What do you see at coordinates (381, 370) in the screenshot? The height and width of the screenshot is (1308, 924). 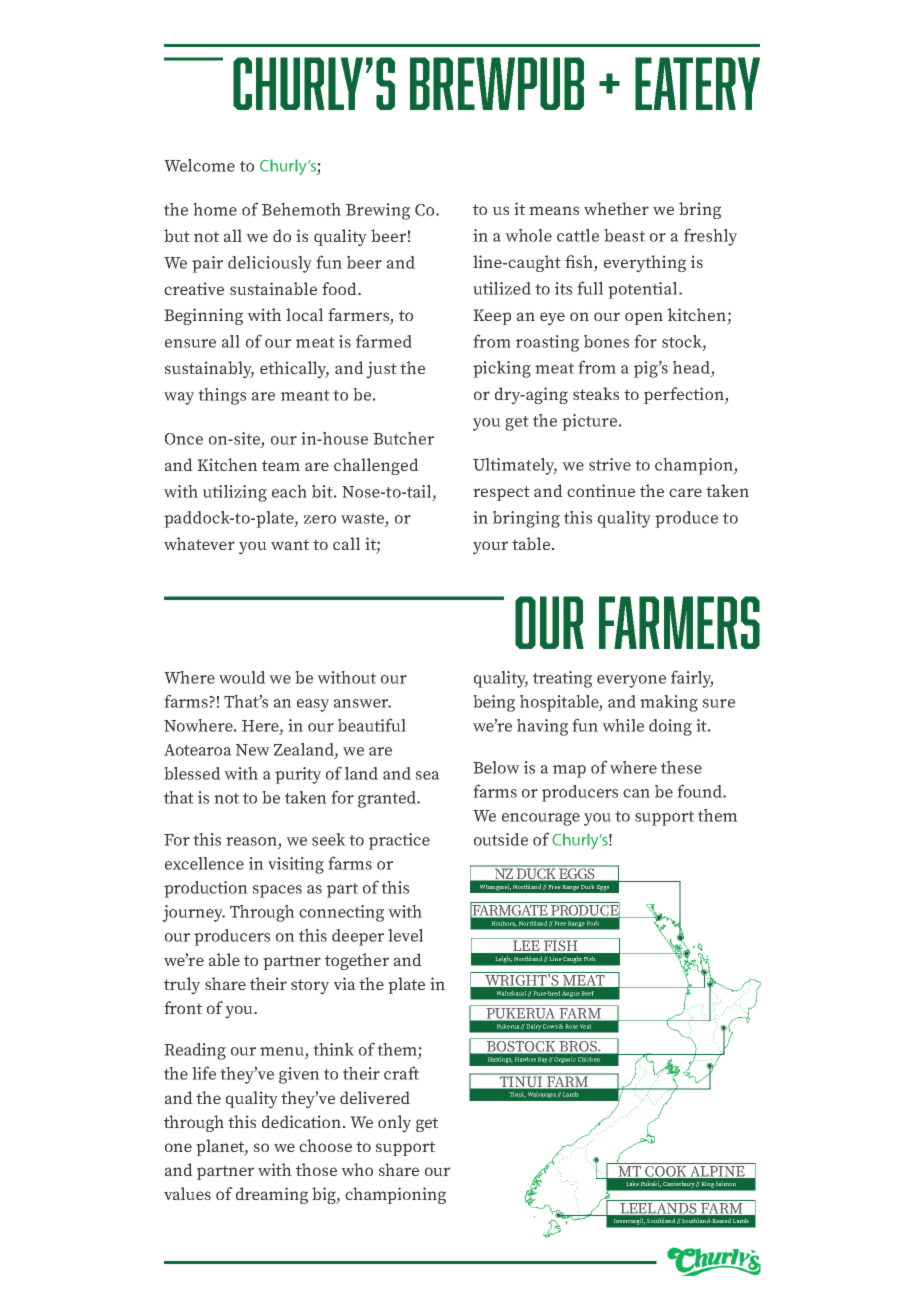 I see `just` at bounding box center [381, 370].
